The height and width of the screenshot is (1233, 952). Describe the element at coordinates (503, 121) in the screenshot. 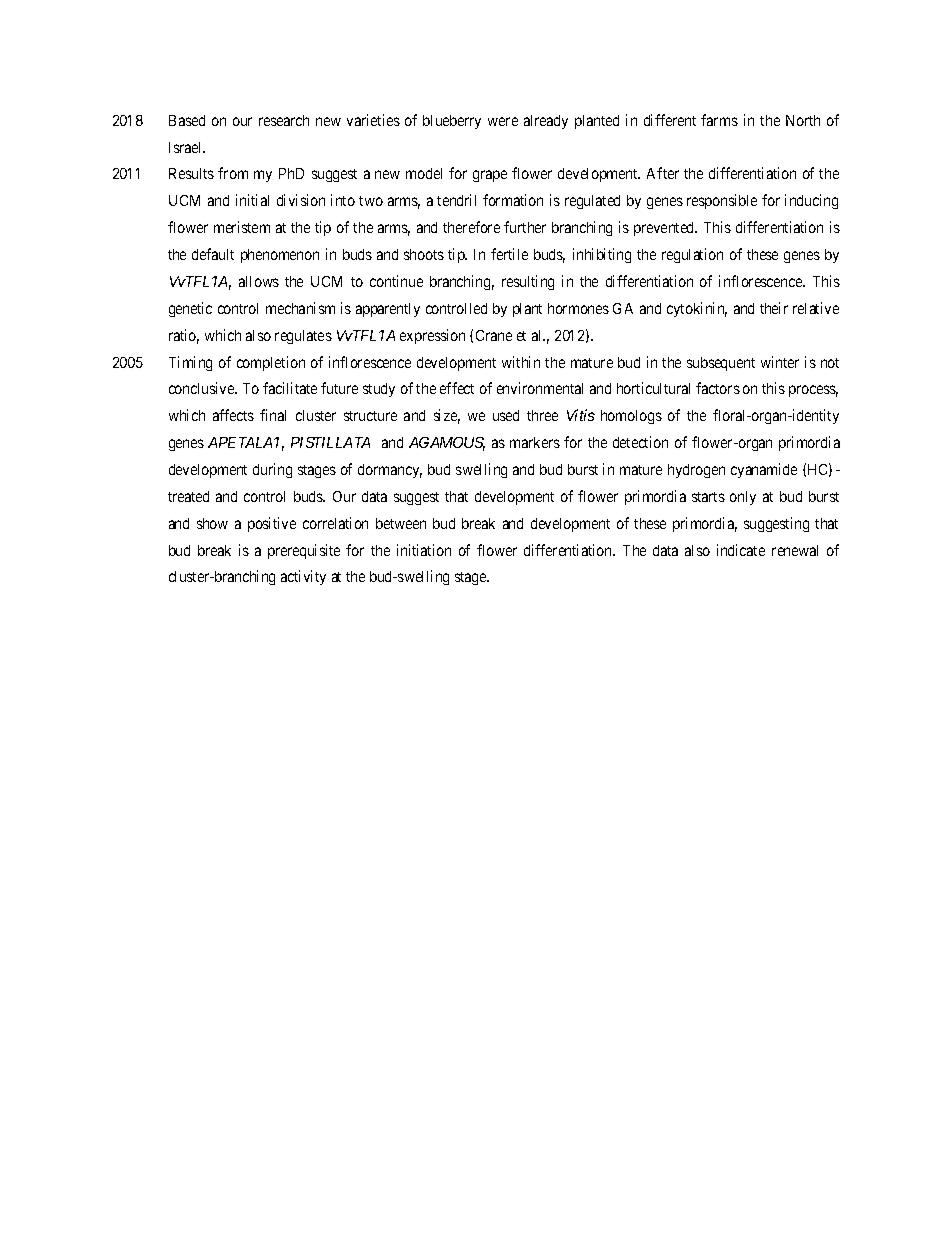

I see `were` at that location.
